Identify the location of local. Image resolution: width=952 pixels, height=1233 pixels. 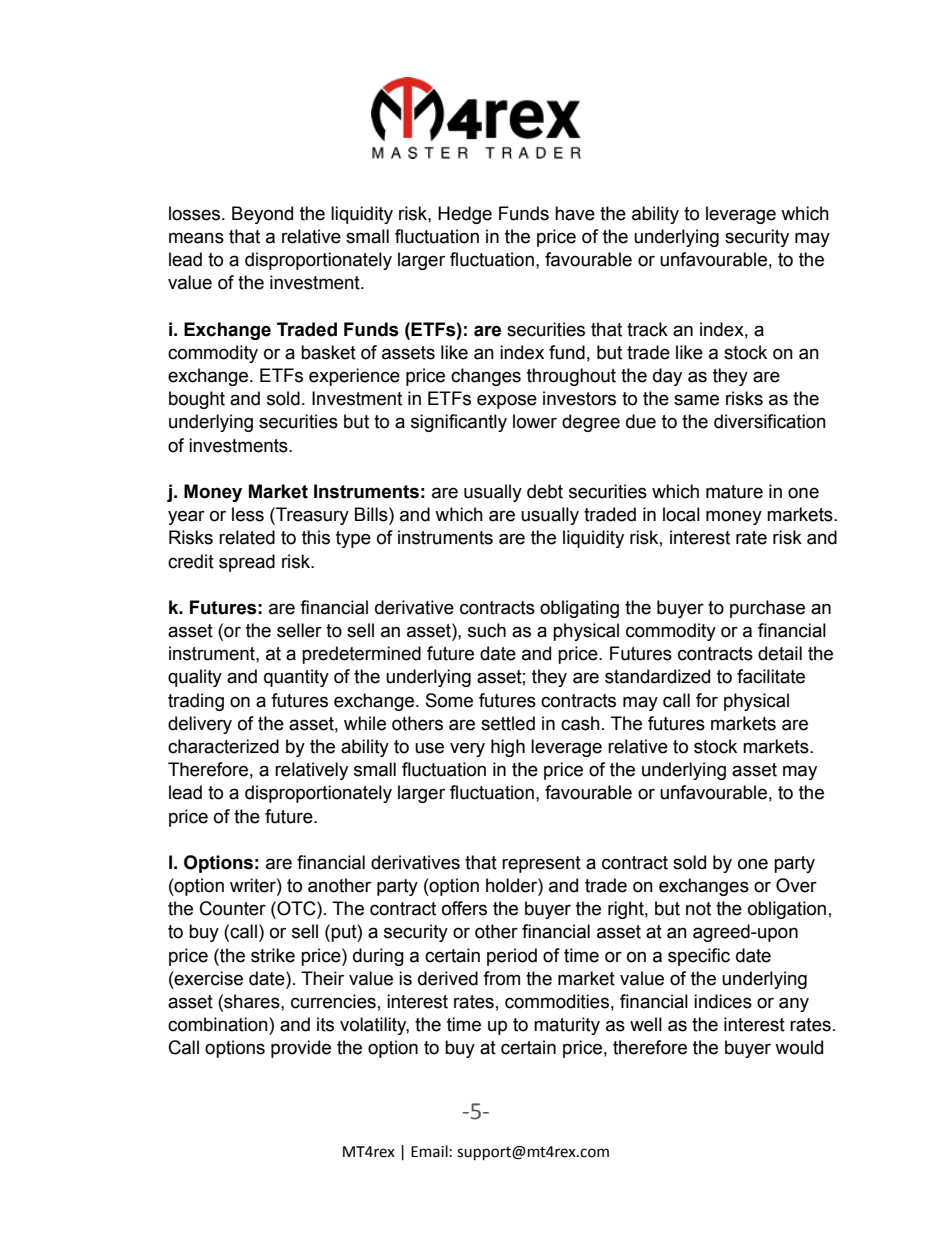
(681, 514).
